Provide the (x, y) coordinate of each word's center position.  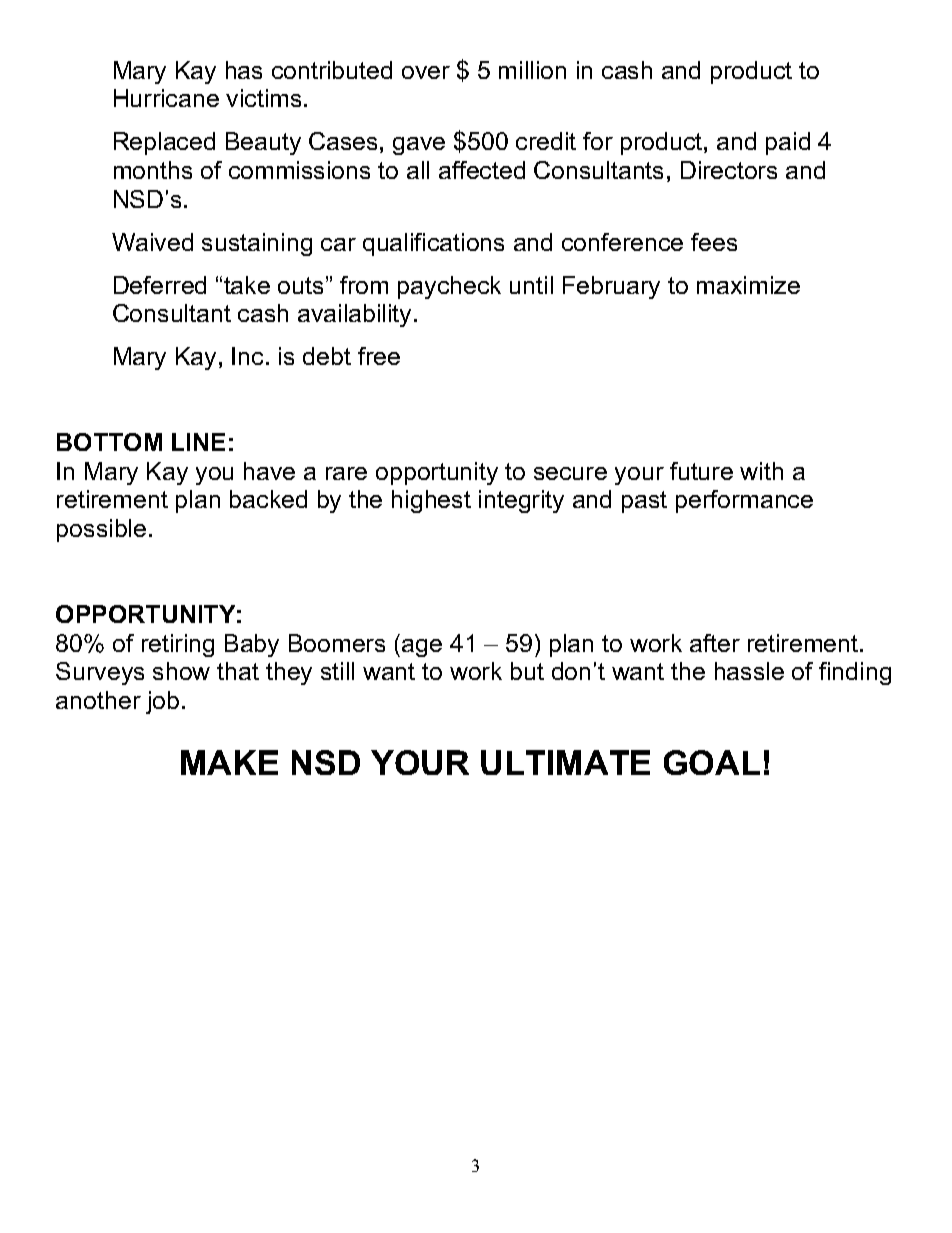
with (761, 471)
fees (714, 242)
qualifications (433, 244)
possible (101, 530)
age (422, 648)
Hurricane (166, 98)
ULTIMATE (565, 762)
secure (570, 473)
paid (788, 143)
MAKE (229, 762)
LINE (198, 442)
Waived (152, 242)
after (715, 643)
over (426, 72)
